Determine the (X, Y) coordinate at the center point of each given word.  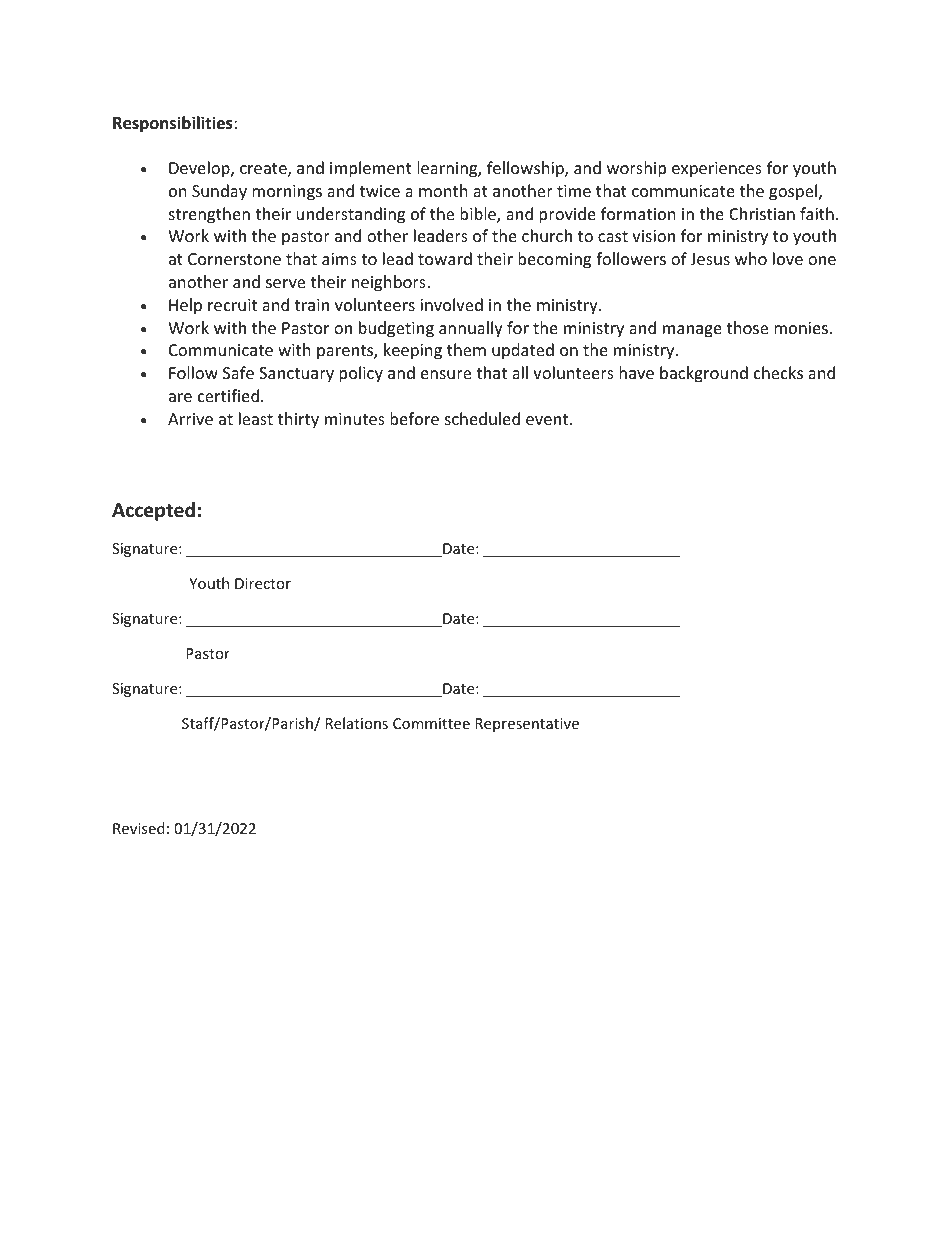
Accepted (153, 511)
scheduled (482, 418)
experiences (717, 170)
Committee (431, 723)
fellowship (526, 169)
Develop (200, 169)
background (704, 374)
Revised (139, 828)
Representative (527, 725)
